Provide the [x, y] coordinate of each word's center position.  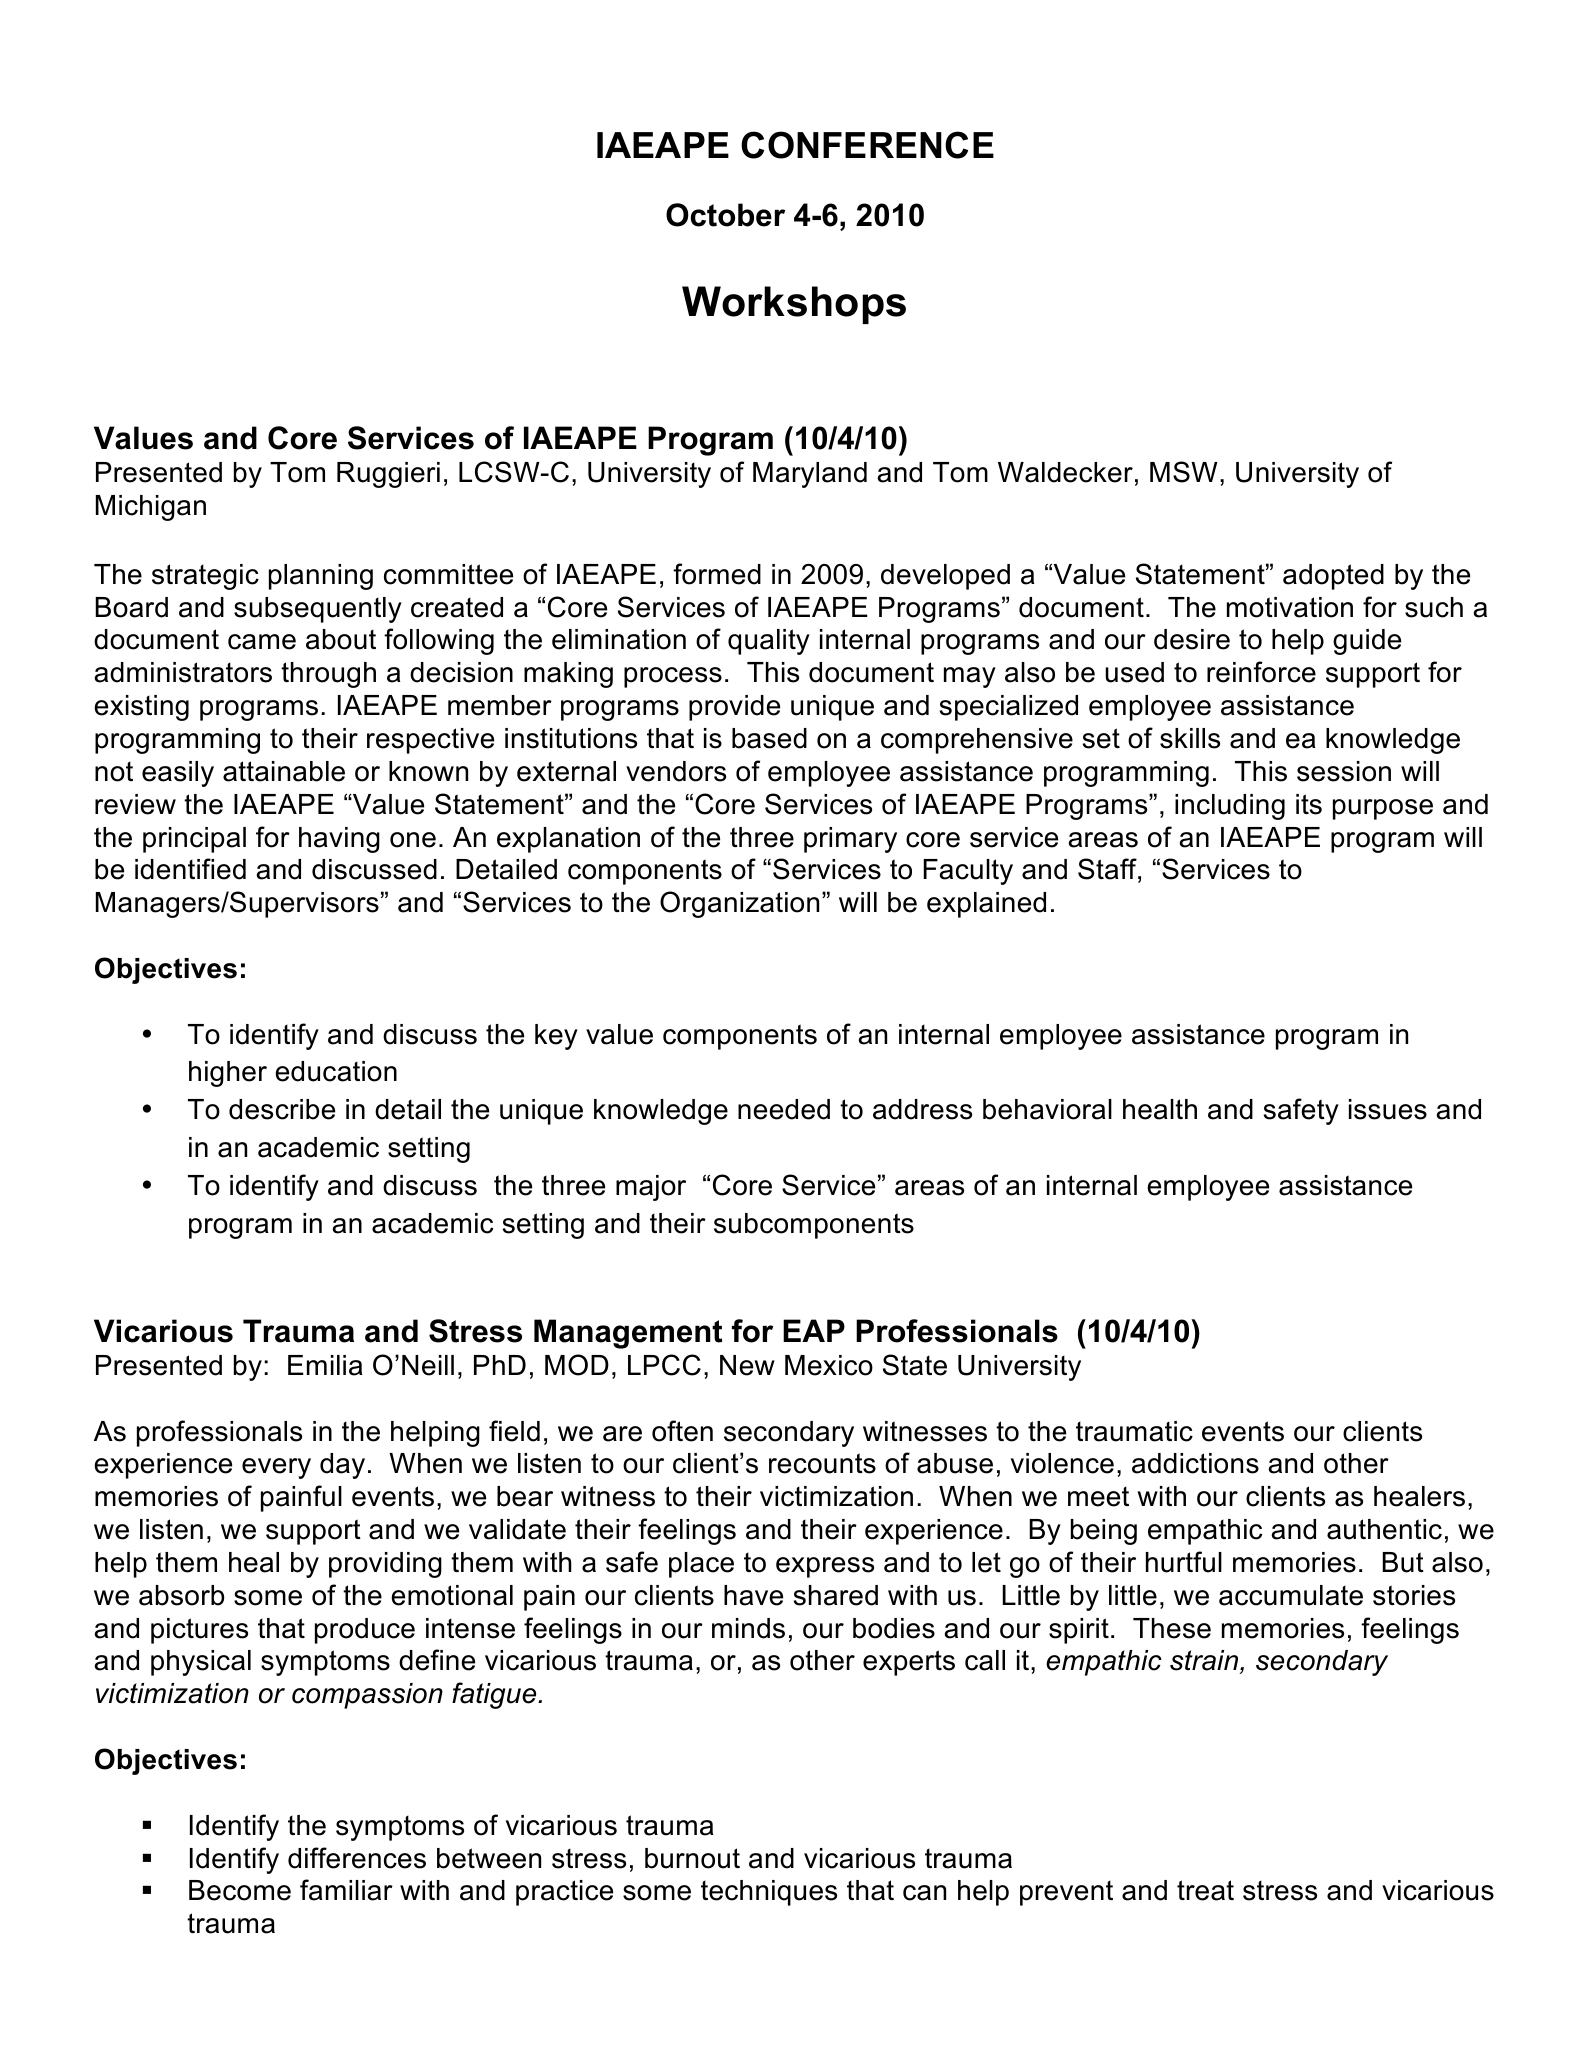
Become [240, 1890]
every [276, 1468]
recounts [822, 1463]
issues [1388, 1109]
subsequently [318, 610]
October [725, 215]
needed [784, 1109]
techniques [769, 1893]
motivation [1290, 607]
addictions [1195, 1463]
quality [769, 642]
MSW [1184, 472]
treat [1205, 1890]
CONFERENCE [867, 145]
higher [228, 1074]
